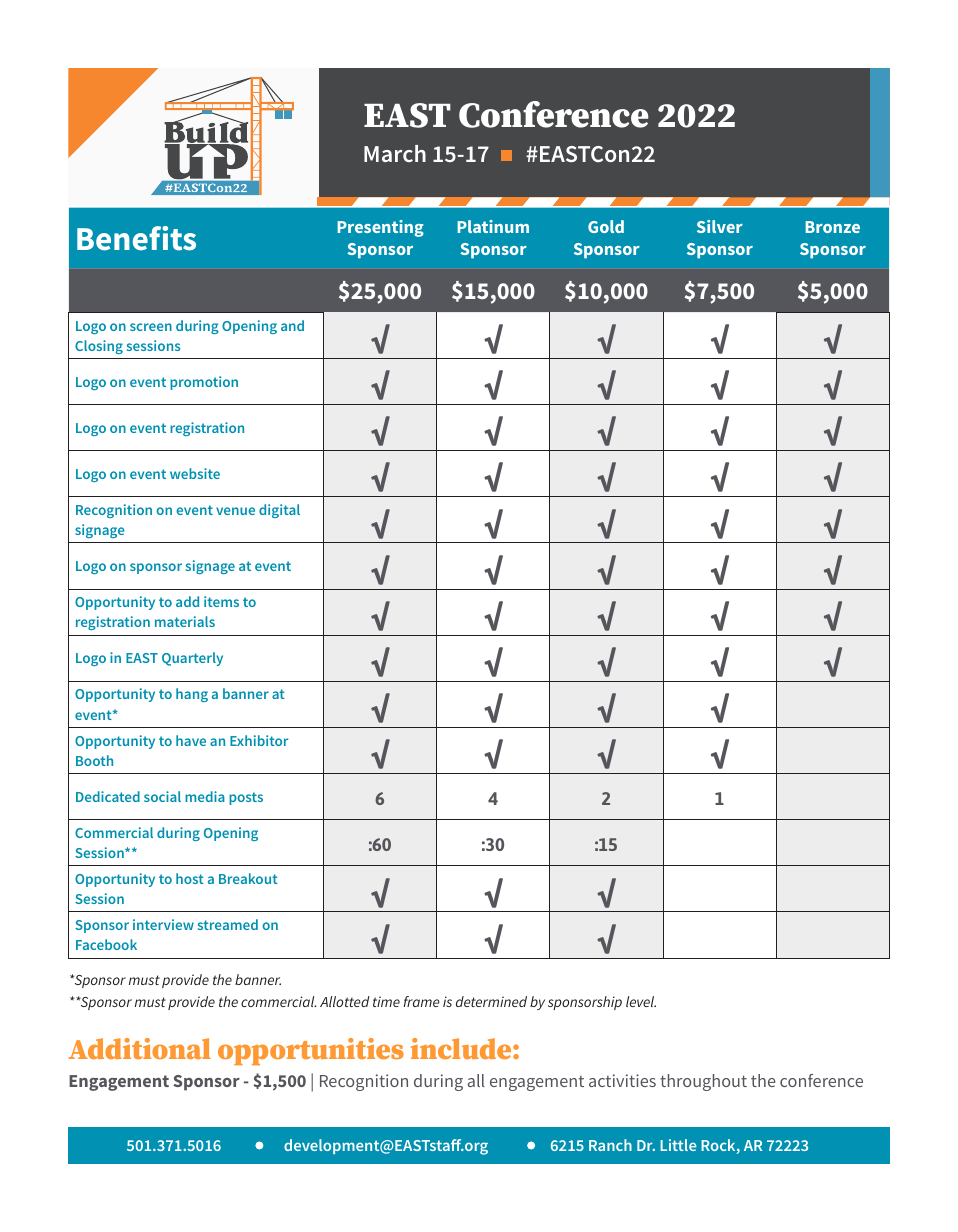 The image size is (958, 1232). I want to click on social, so click(162, 796).
